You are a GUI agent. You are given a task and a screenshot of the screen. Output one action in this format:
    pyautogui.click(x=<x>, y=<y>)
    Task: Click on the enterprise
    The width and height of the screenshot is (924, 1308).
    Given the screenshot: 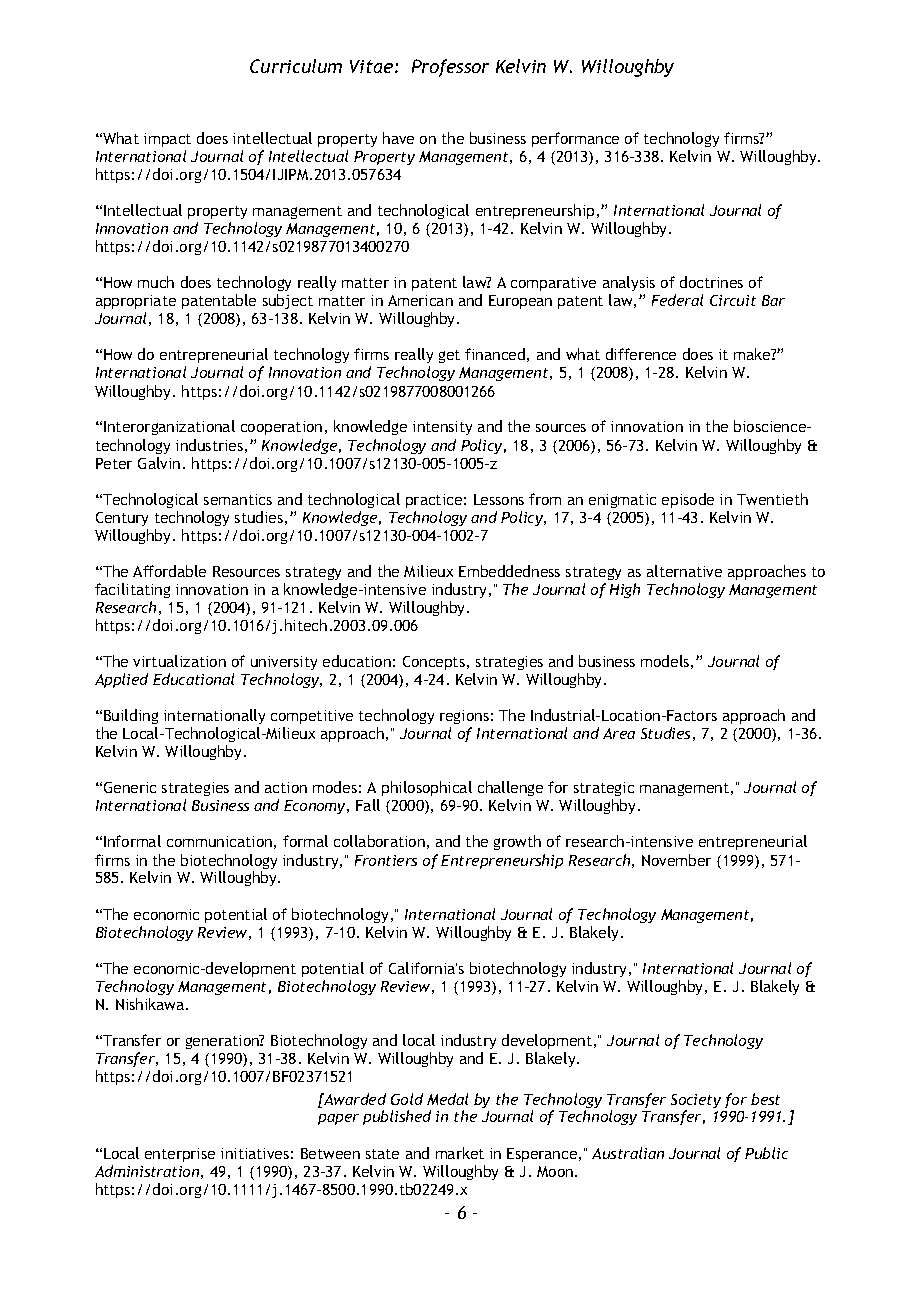 What is the action you would take?
    pyautogui.click(x=180, y=1155)
